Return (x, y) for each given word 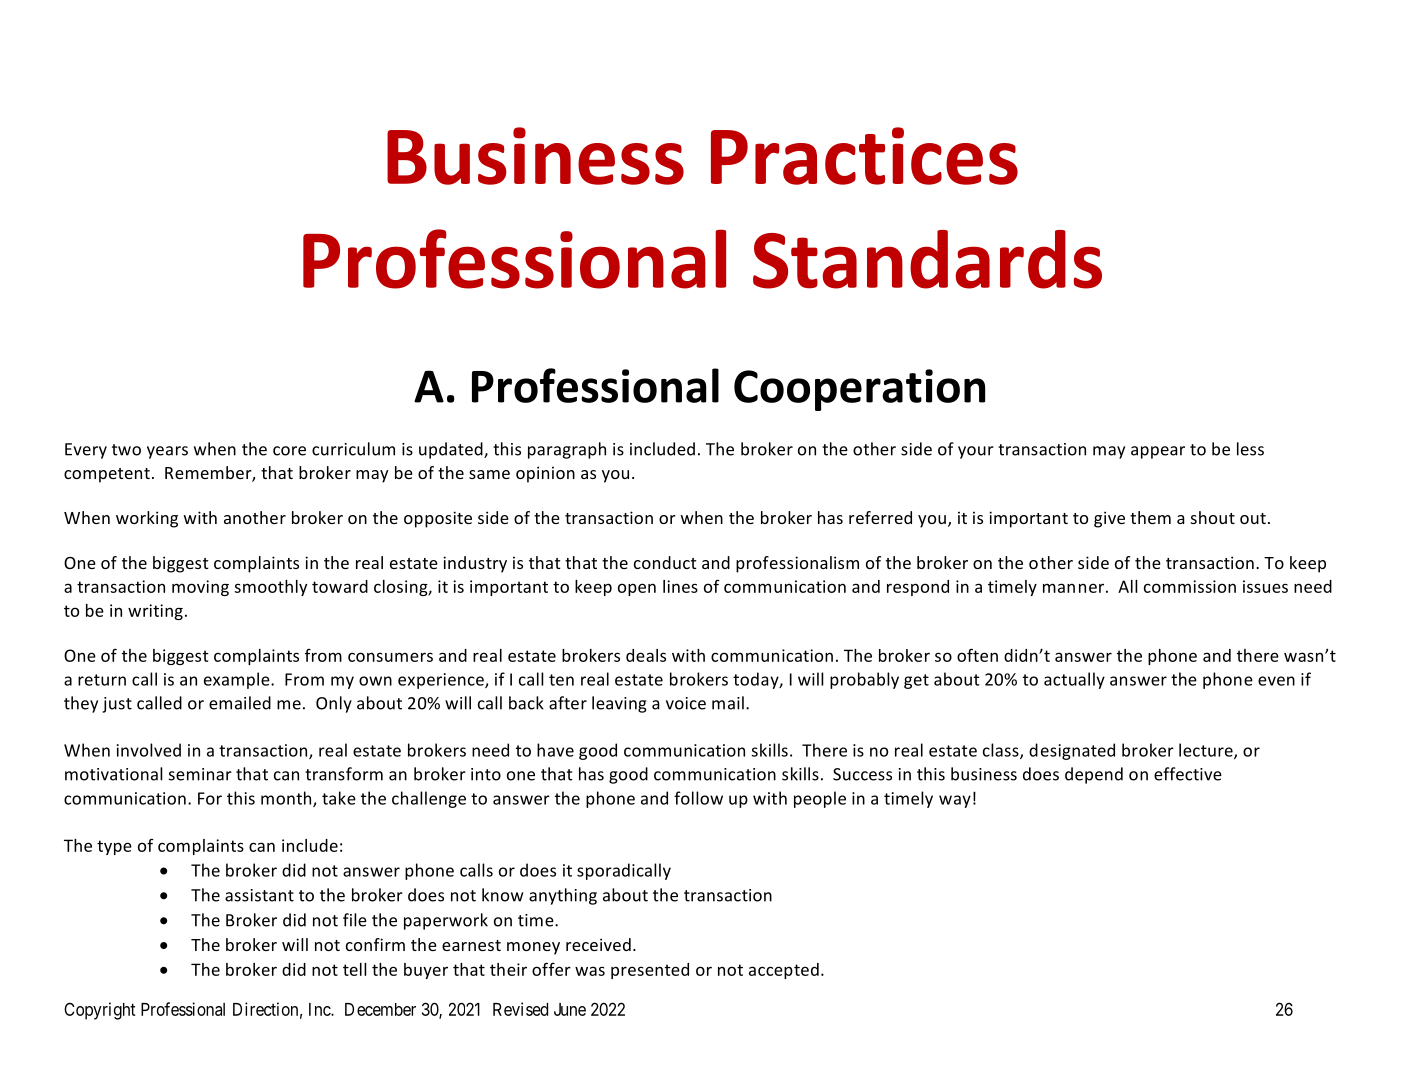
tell (355, 969)
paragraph (567, 450)
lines (680, 586)
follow (698, 798)
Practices (864, 156)
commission (1190, 586)
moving (200, 588)
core (289, 451)
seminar (200, 774)
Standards (927, 259)
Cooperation (859, 390)
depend (1094, 775)
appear (1158, 452)
